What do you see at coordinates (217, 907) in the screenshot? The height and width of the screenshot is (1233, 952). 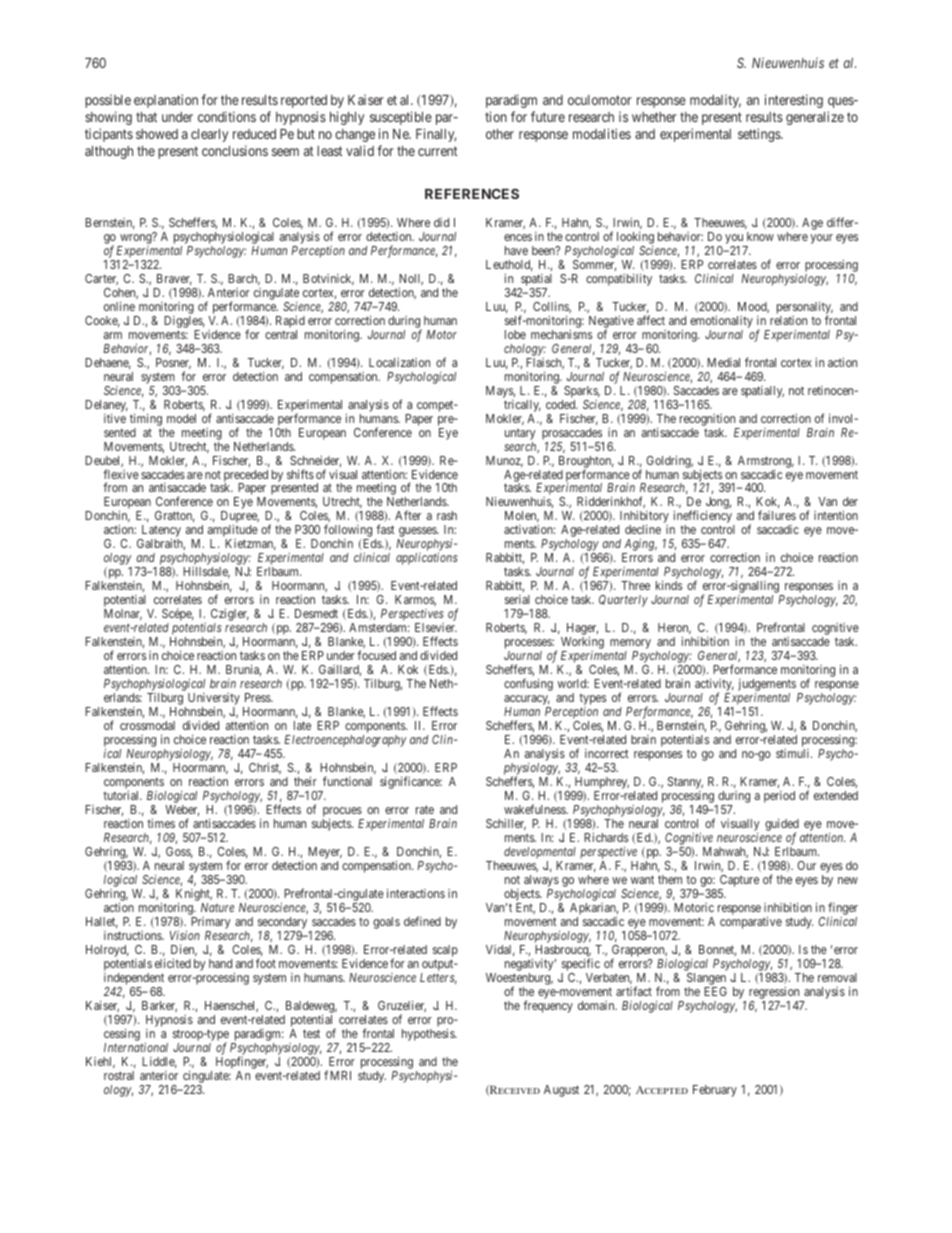 I see `Nature` at bounding box center [217, 907].
